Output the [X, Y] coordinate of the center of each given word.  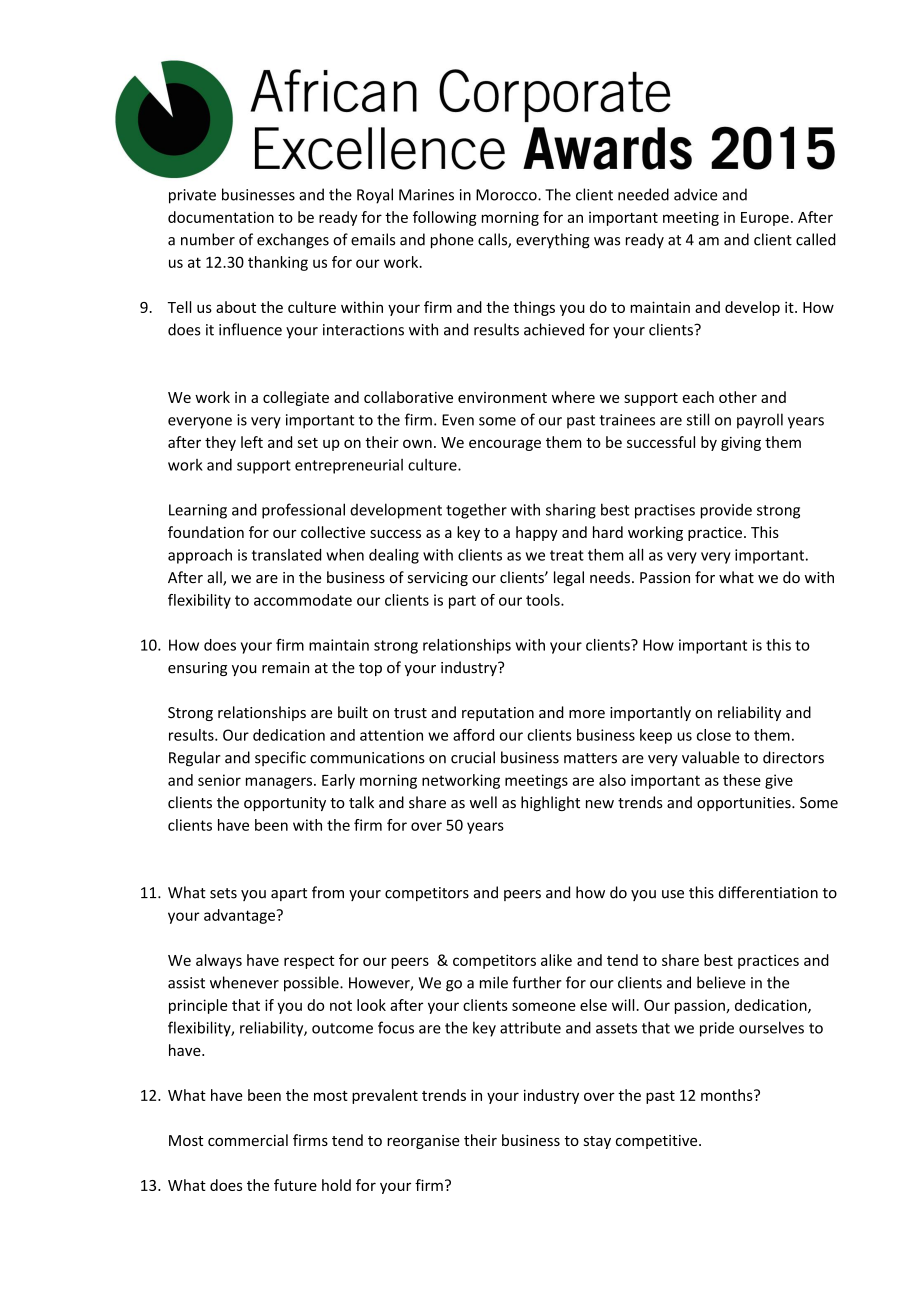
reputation [498, 714]
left [252, 442]
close [714, 735]
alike [556, 960]
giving [741, 443]
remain [285, 668]
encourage [505, 445]
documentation [221, 217]
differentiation [768, 892]
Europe [765, 219]
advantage [240, 916]
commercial [248, 1140]
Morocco [507, 195]
